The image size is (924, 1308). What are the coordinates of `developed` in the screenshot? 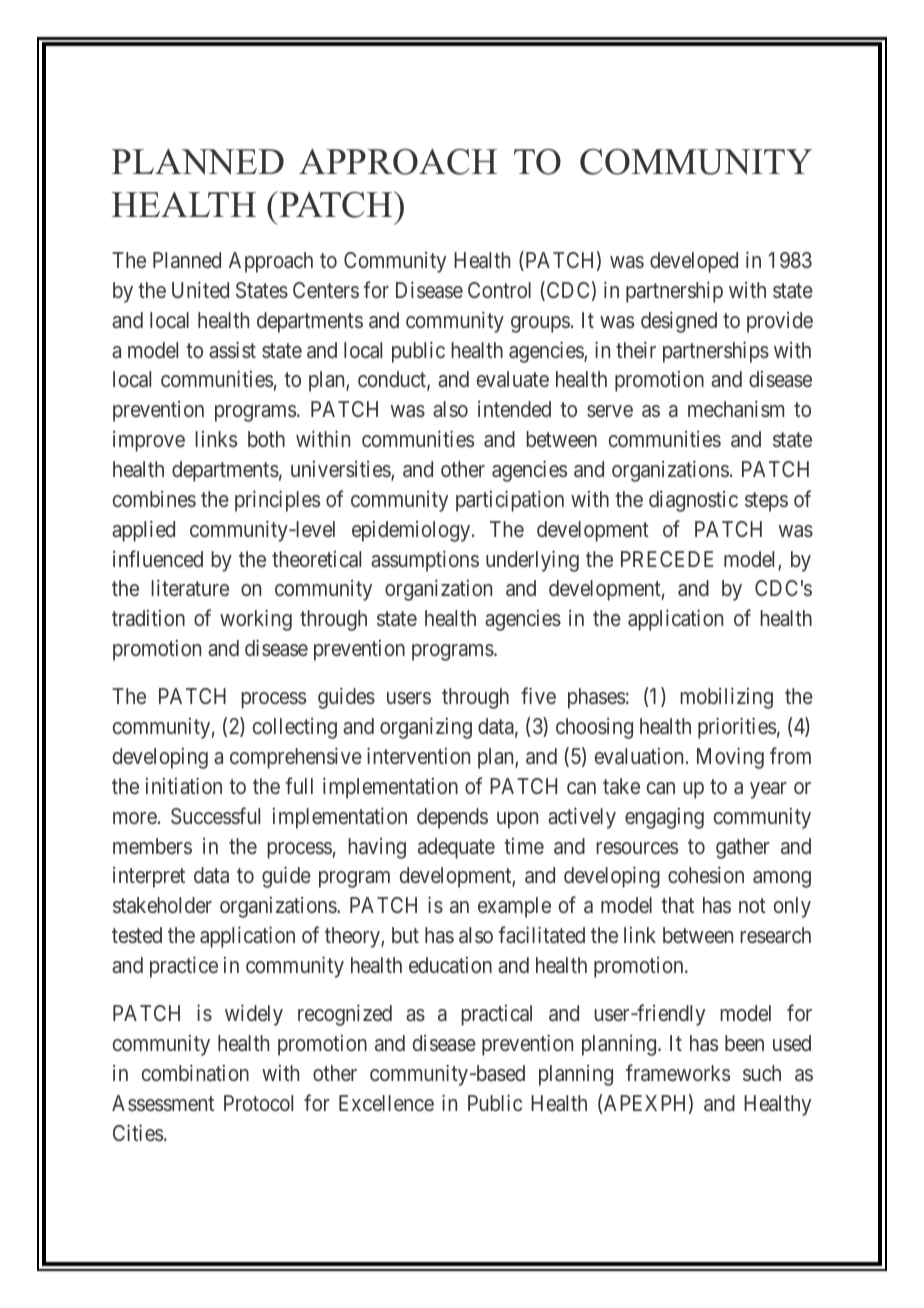 It's located at (694, 262).
